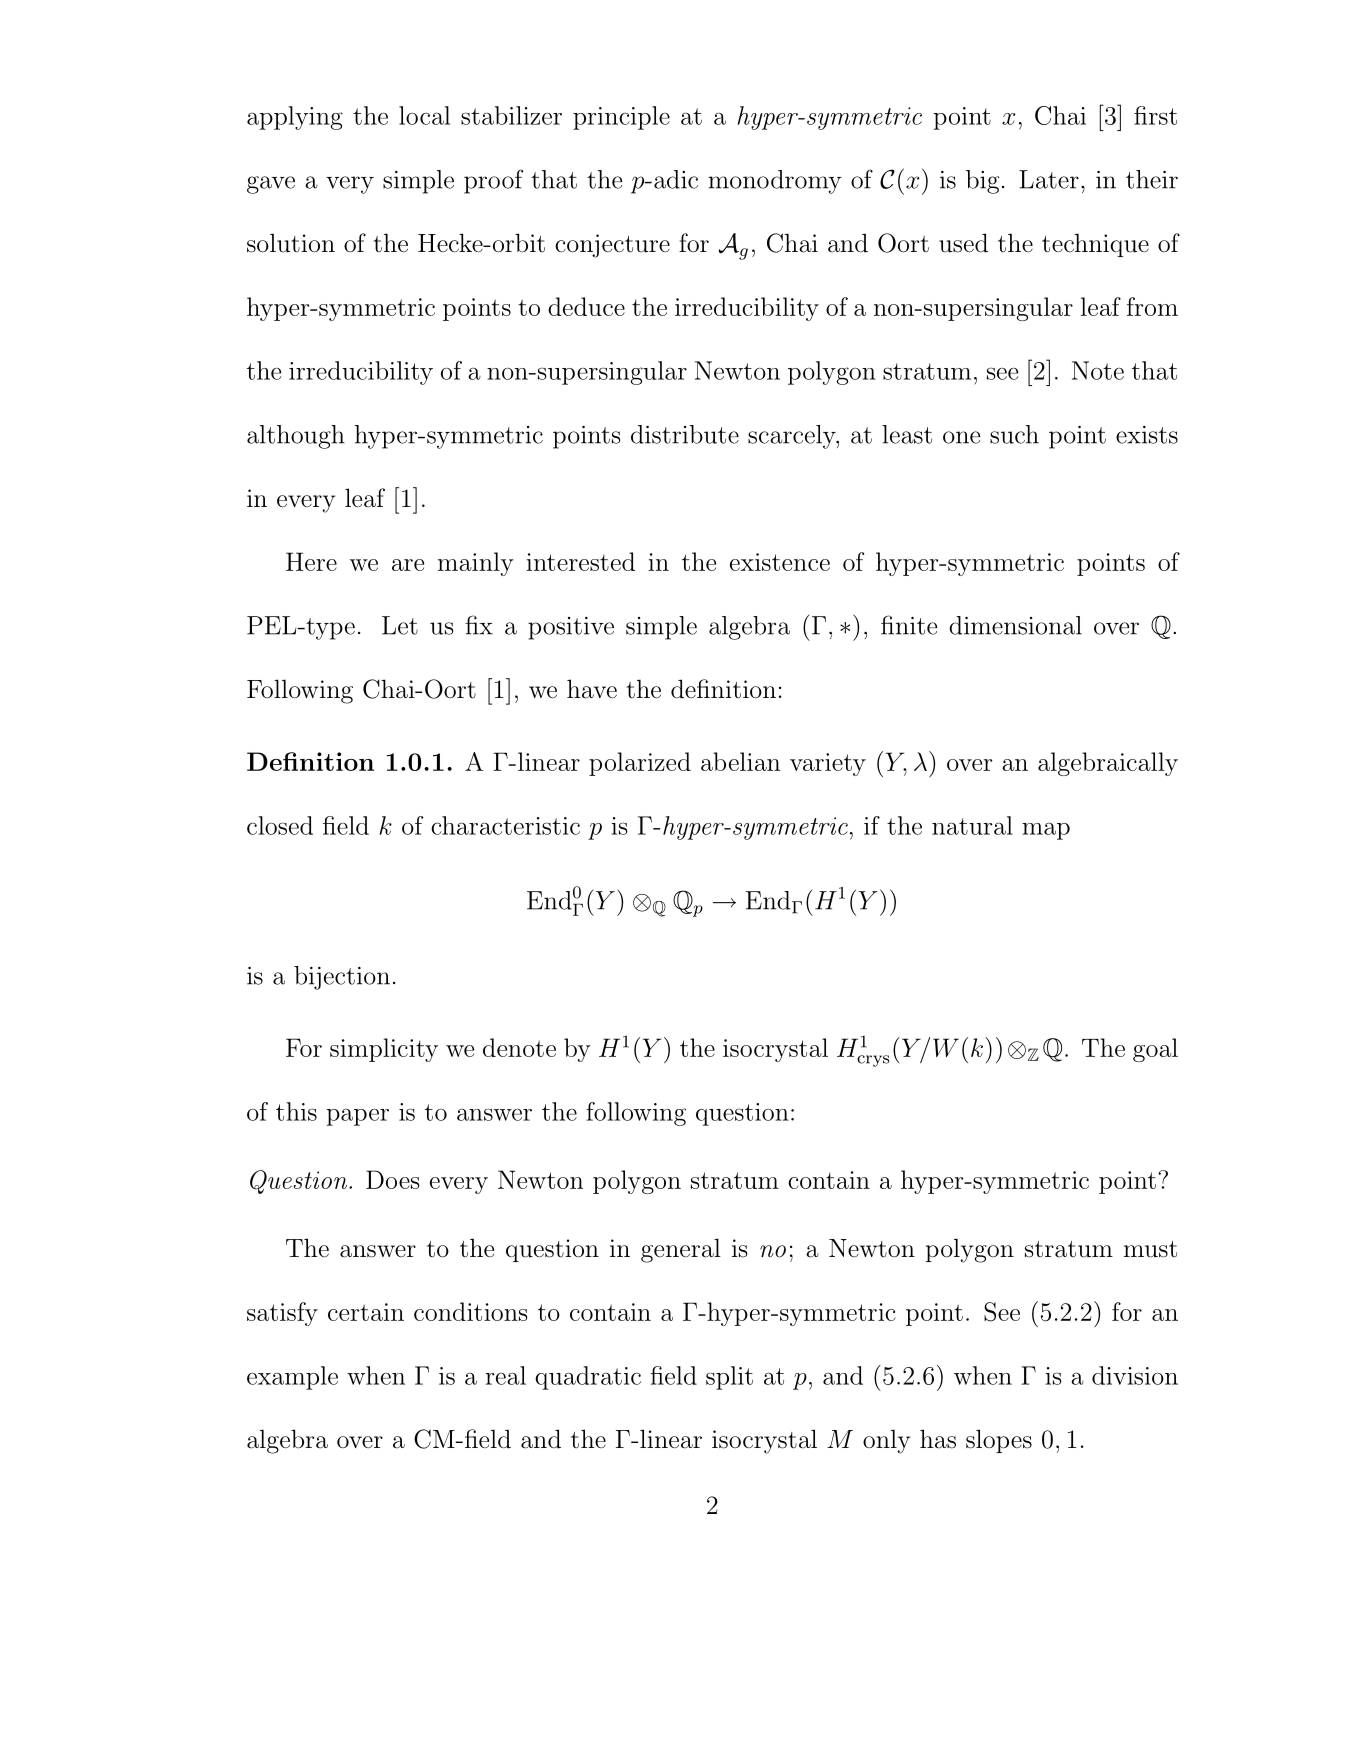  What do you see at coordinates (1049, 179) in the screenshot?
I see `Later` at bounding box center [1049, 179].
